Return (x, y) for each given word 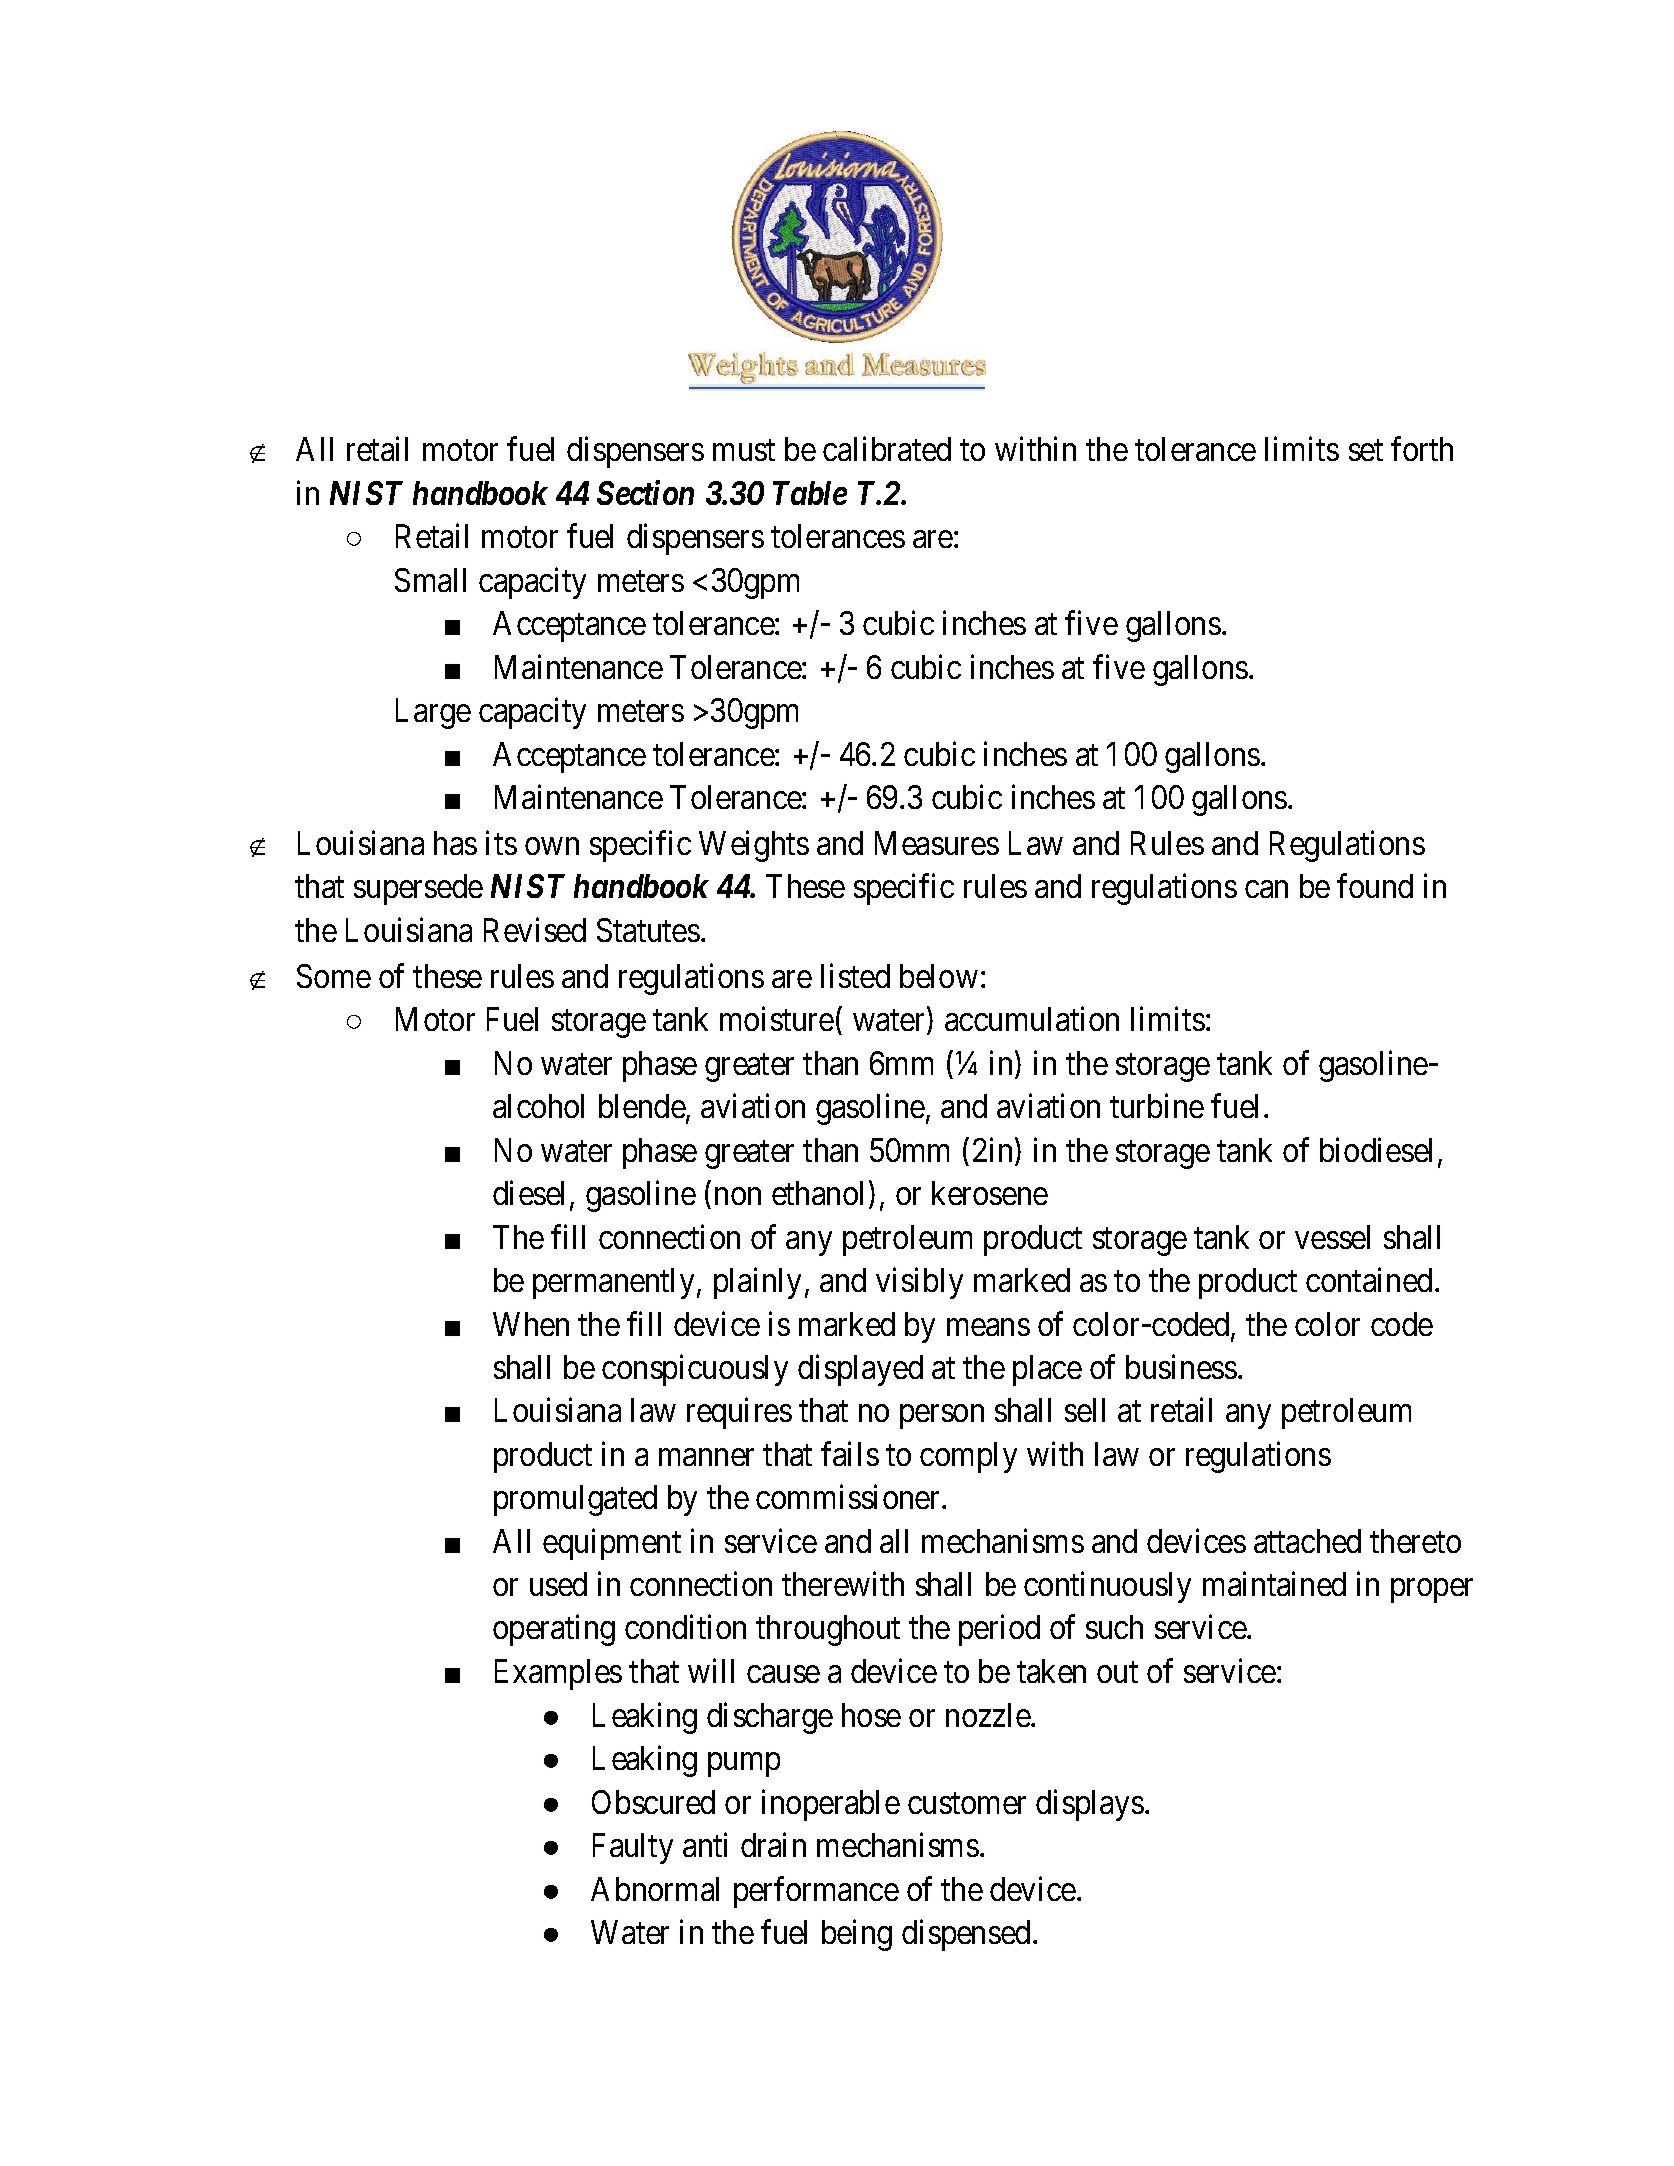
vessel (1332, 1237)
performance (816, 1892)
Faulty (633, 1848)
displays (1090, 1805)
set (1366, 450)
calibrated (887, 449)
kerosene (990, 1193)
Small (430, 580)
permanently (613, 1283)
